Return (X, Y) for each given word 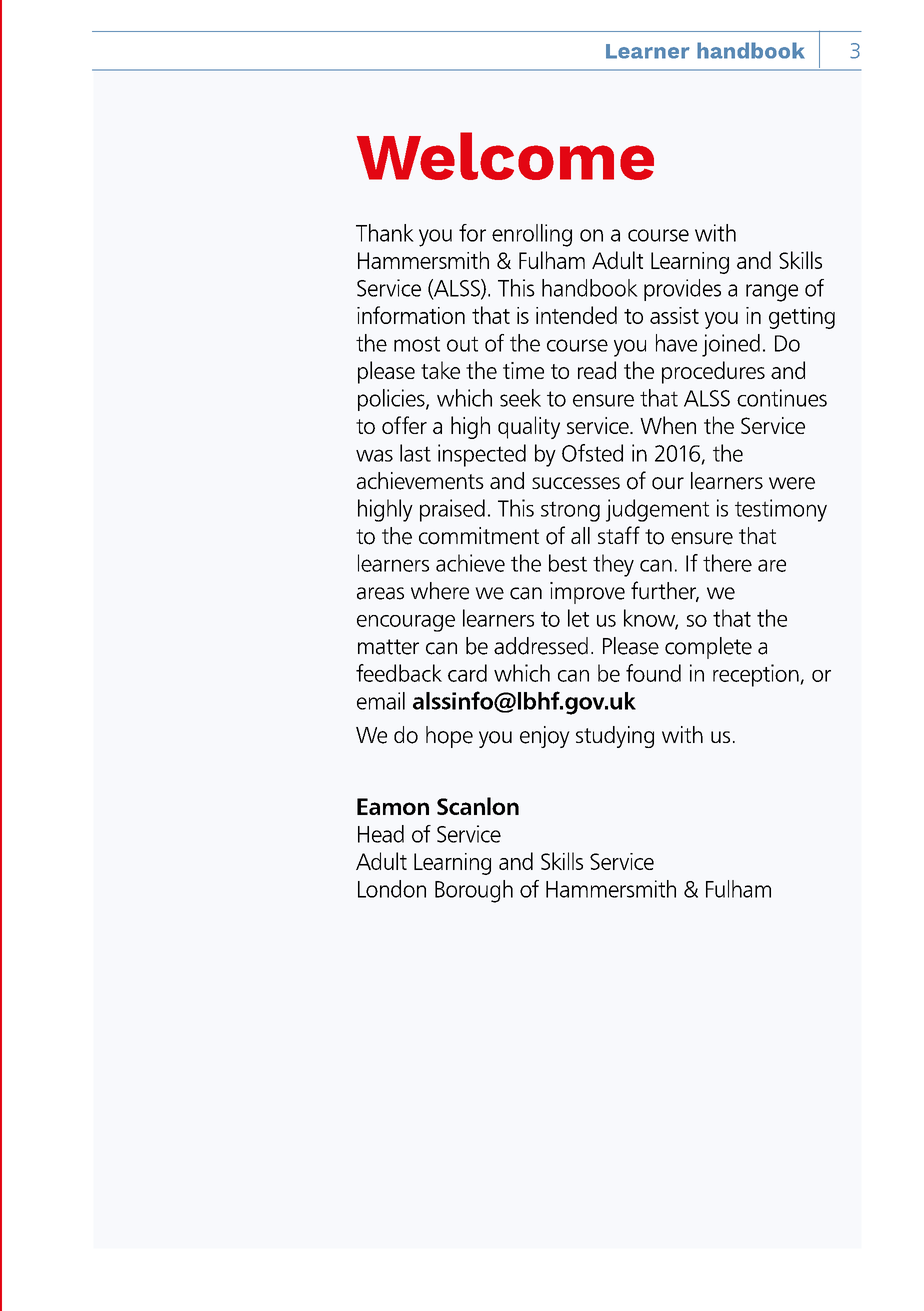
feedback (399, 673)
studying (615, 737)
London (392, 889)
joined (731, 345)
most (417, 344)
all (580, 535)
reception (757, 675)
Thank (385, 233)
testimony (781, 510)
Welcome (505, 156)
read (597, 370)
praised (452, 510)
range (772, 293)
